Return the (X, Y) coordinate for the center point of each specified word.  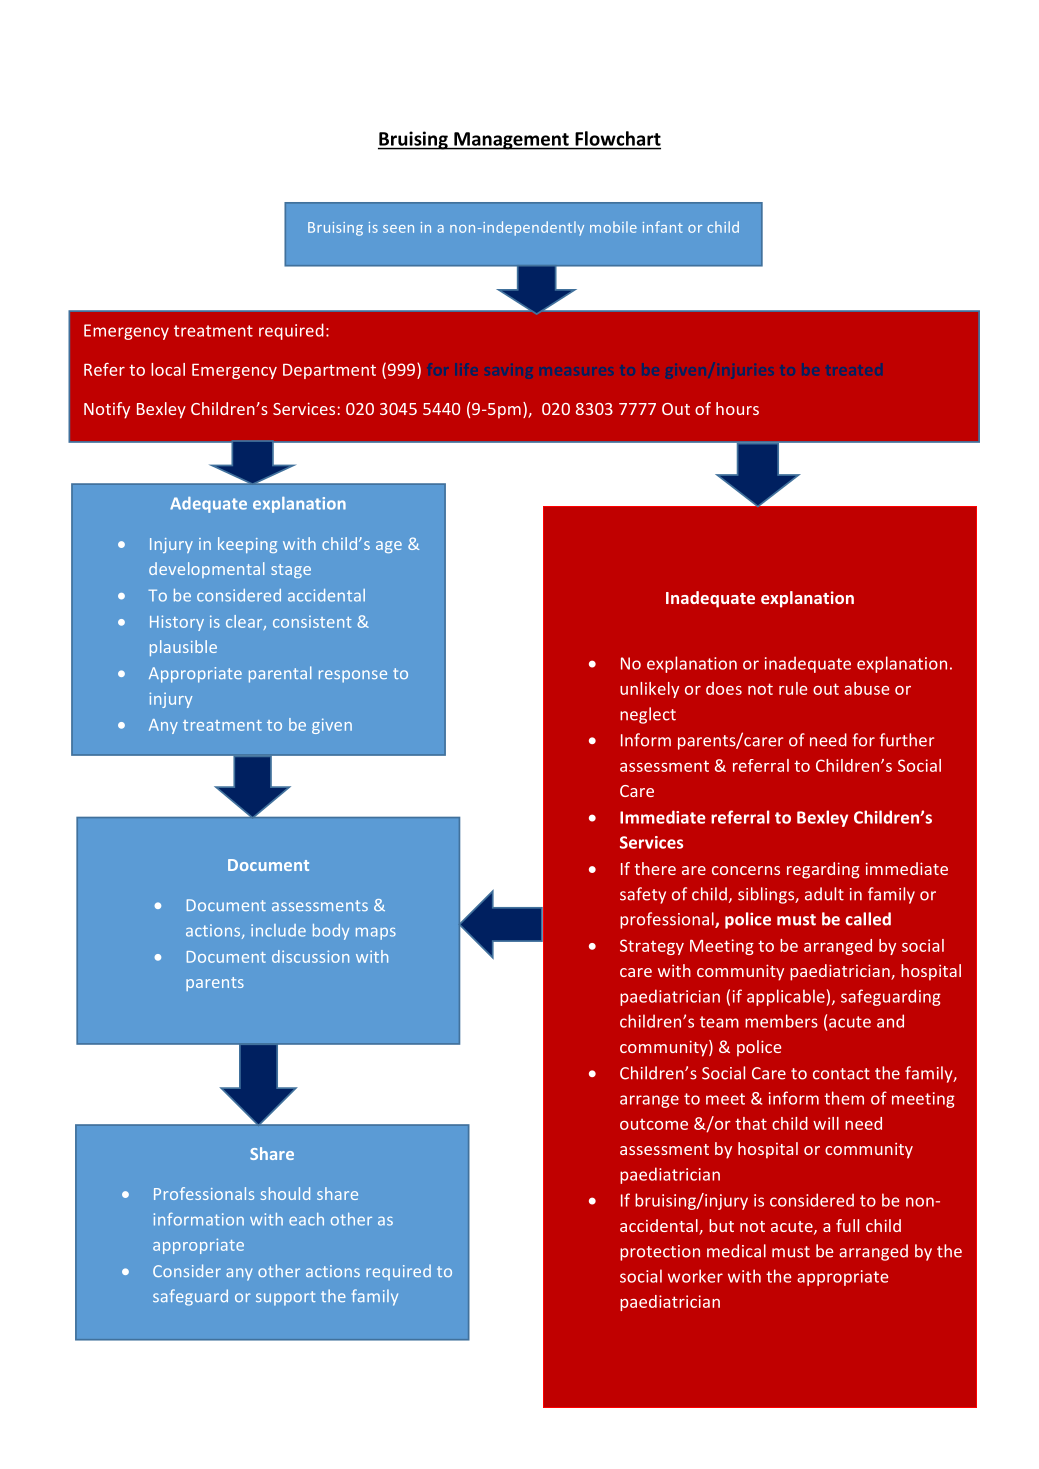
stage (291, 571)
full (847, 1225)
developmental (206, 570)
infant (663, 227)
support (285, 1298)
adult (824, 894)
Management (511, 141)
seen (398, 229)
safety (643, 895)
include (278, 930)
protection (660, 1253)
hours (737, 408)
